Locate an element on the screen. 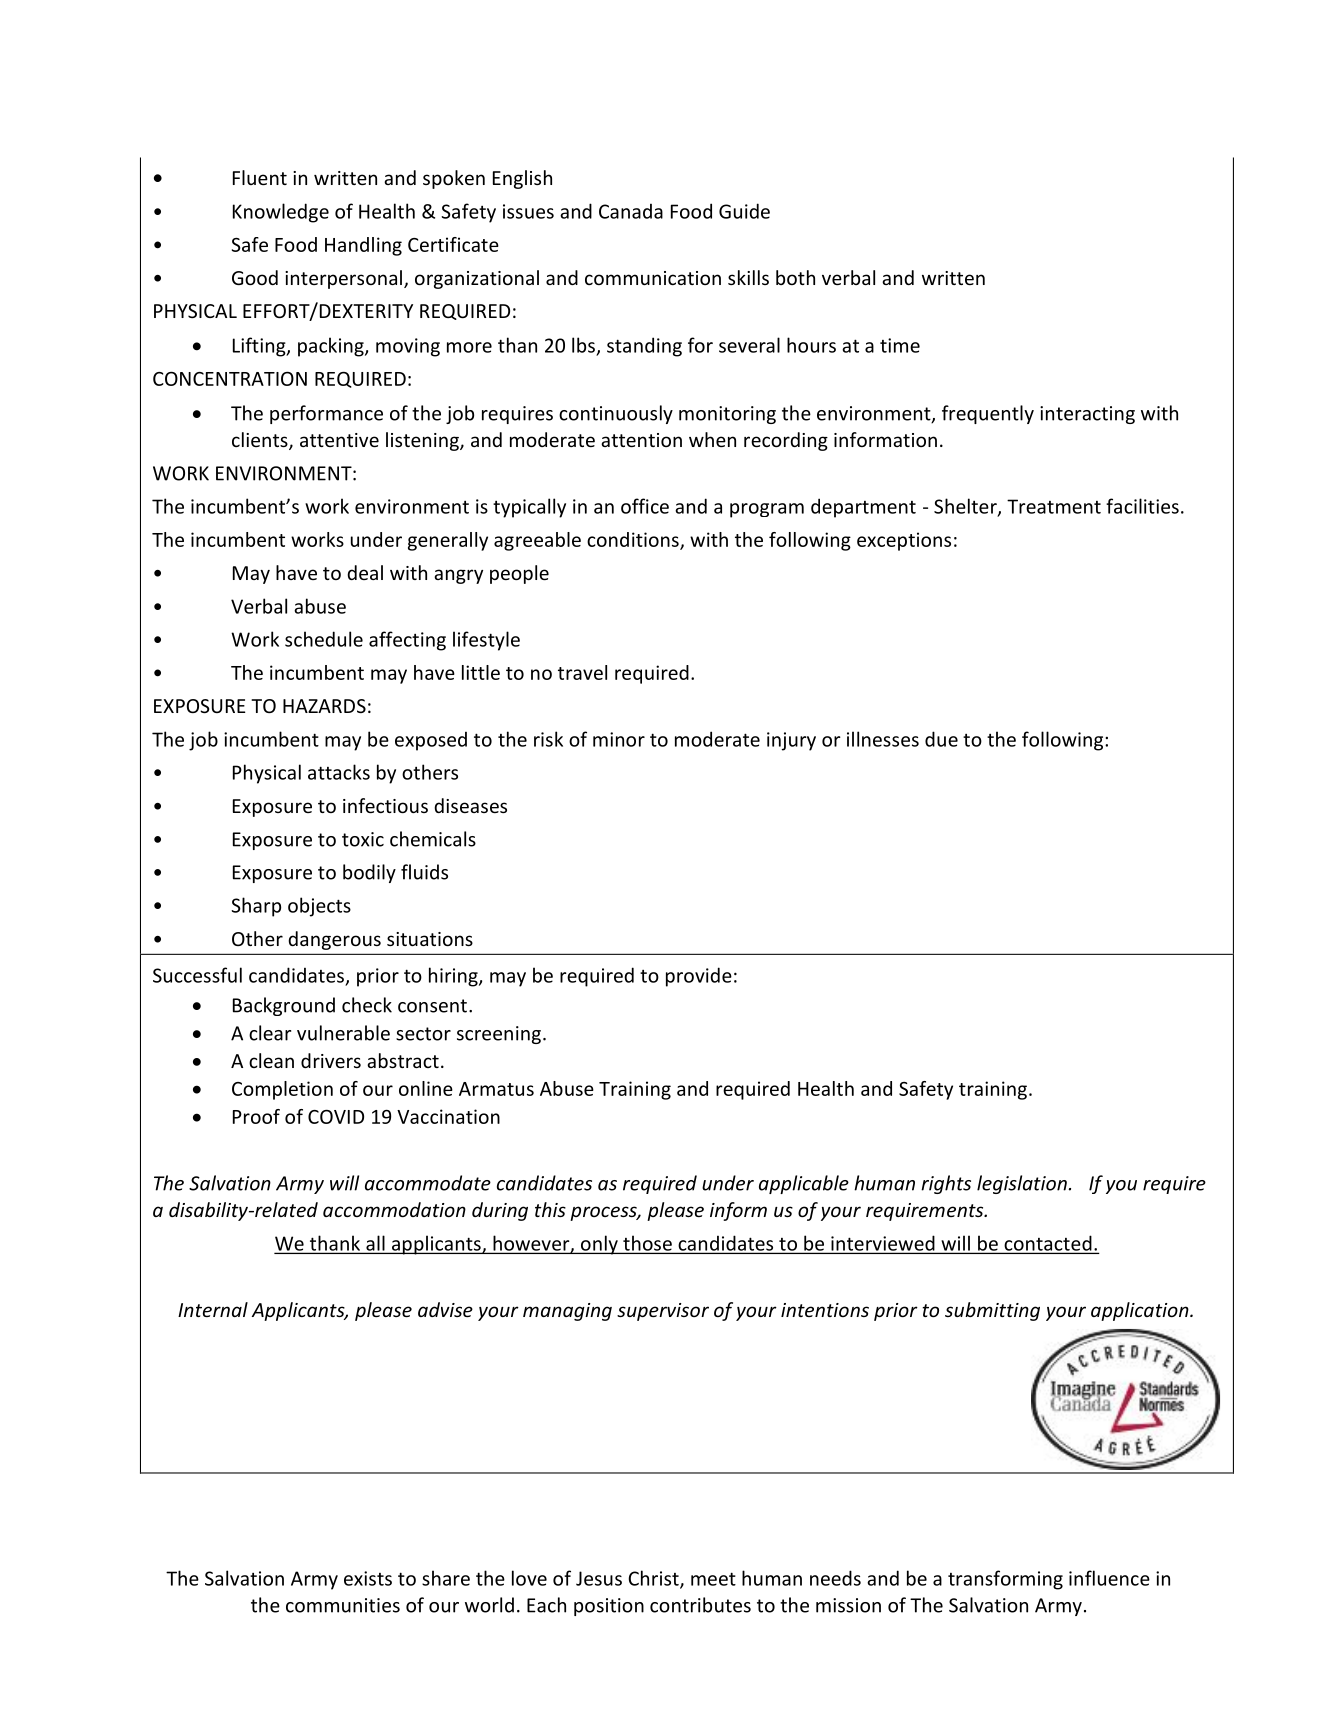  provide is located at coordinates (699, 977).
